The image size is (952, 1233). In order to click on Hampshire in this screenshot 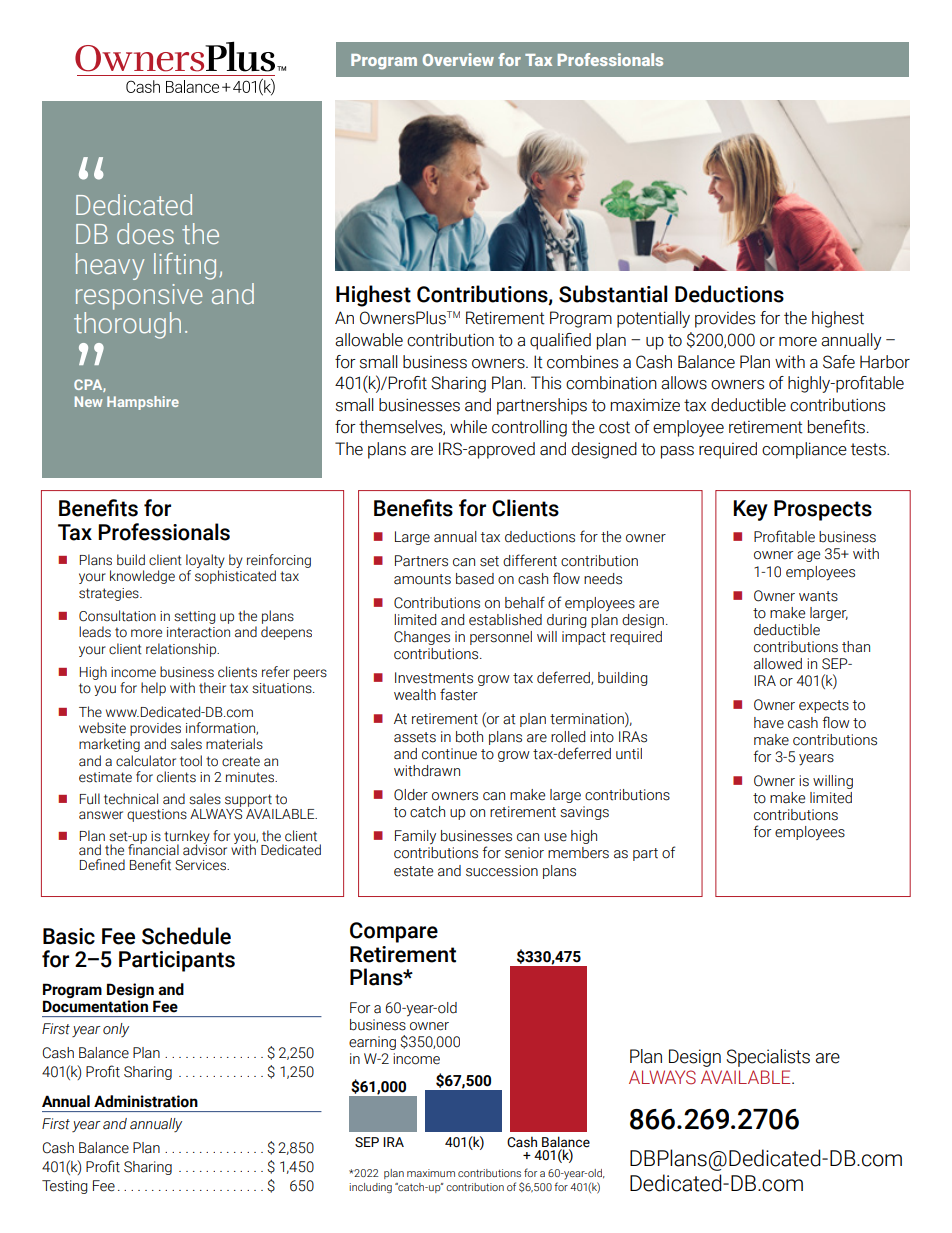, I will do `click(143, 403)`.
